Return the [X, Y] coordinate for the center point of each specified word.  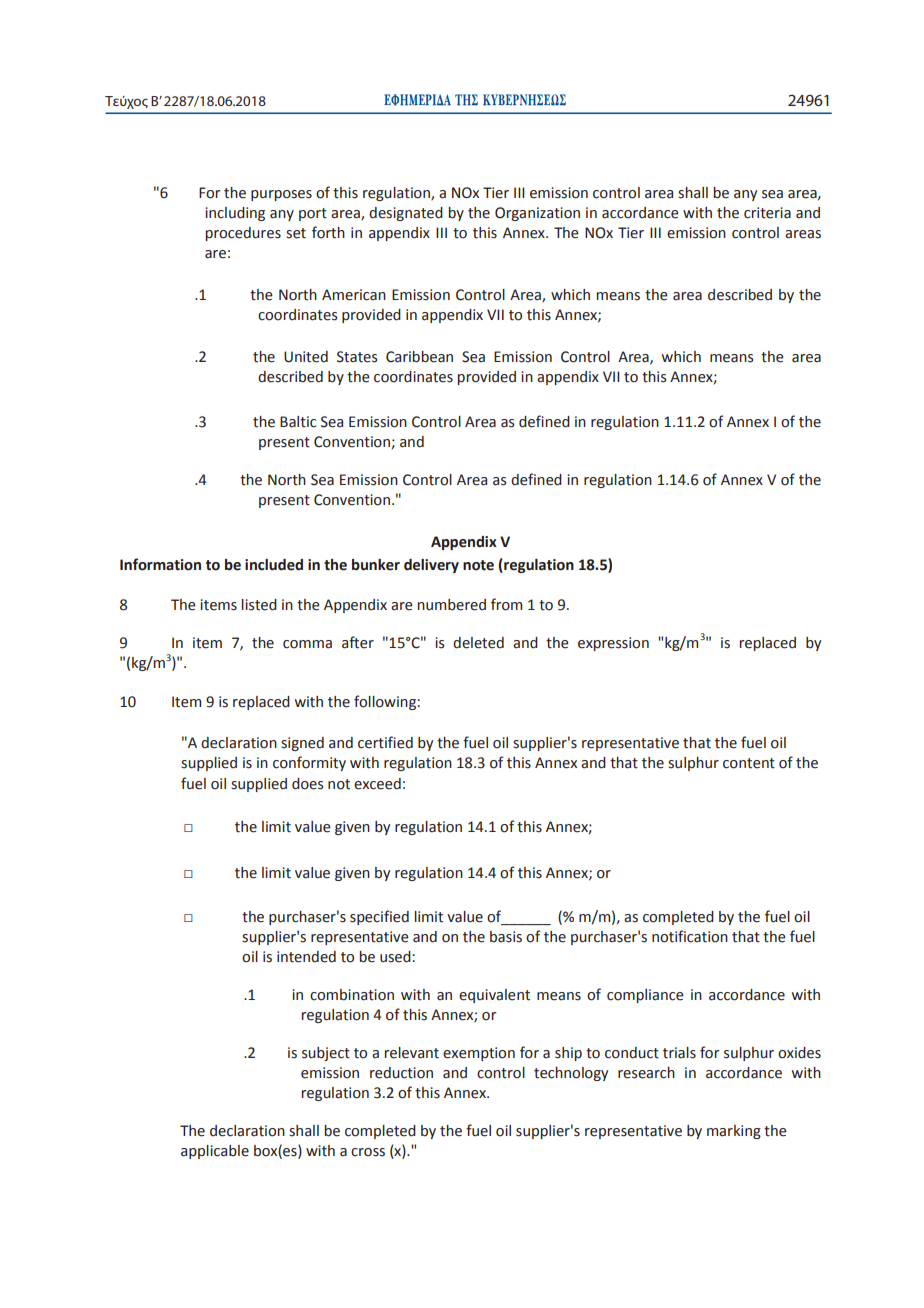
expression [613, 644]
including [235, 214]
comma [307, 644]
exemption [479, 1054]
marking [734, 1132]
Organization [537, 214]
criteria [767, 213]
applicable [215, 1152]
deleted [478, 643]
